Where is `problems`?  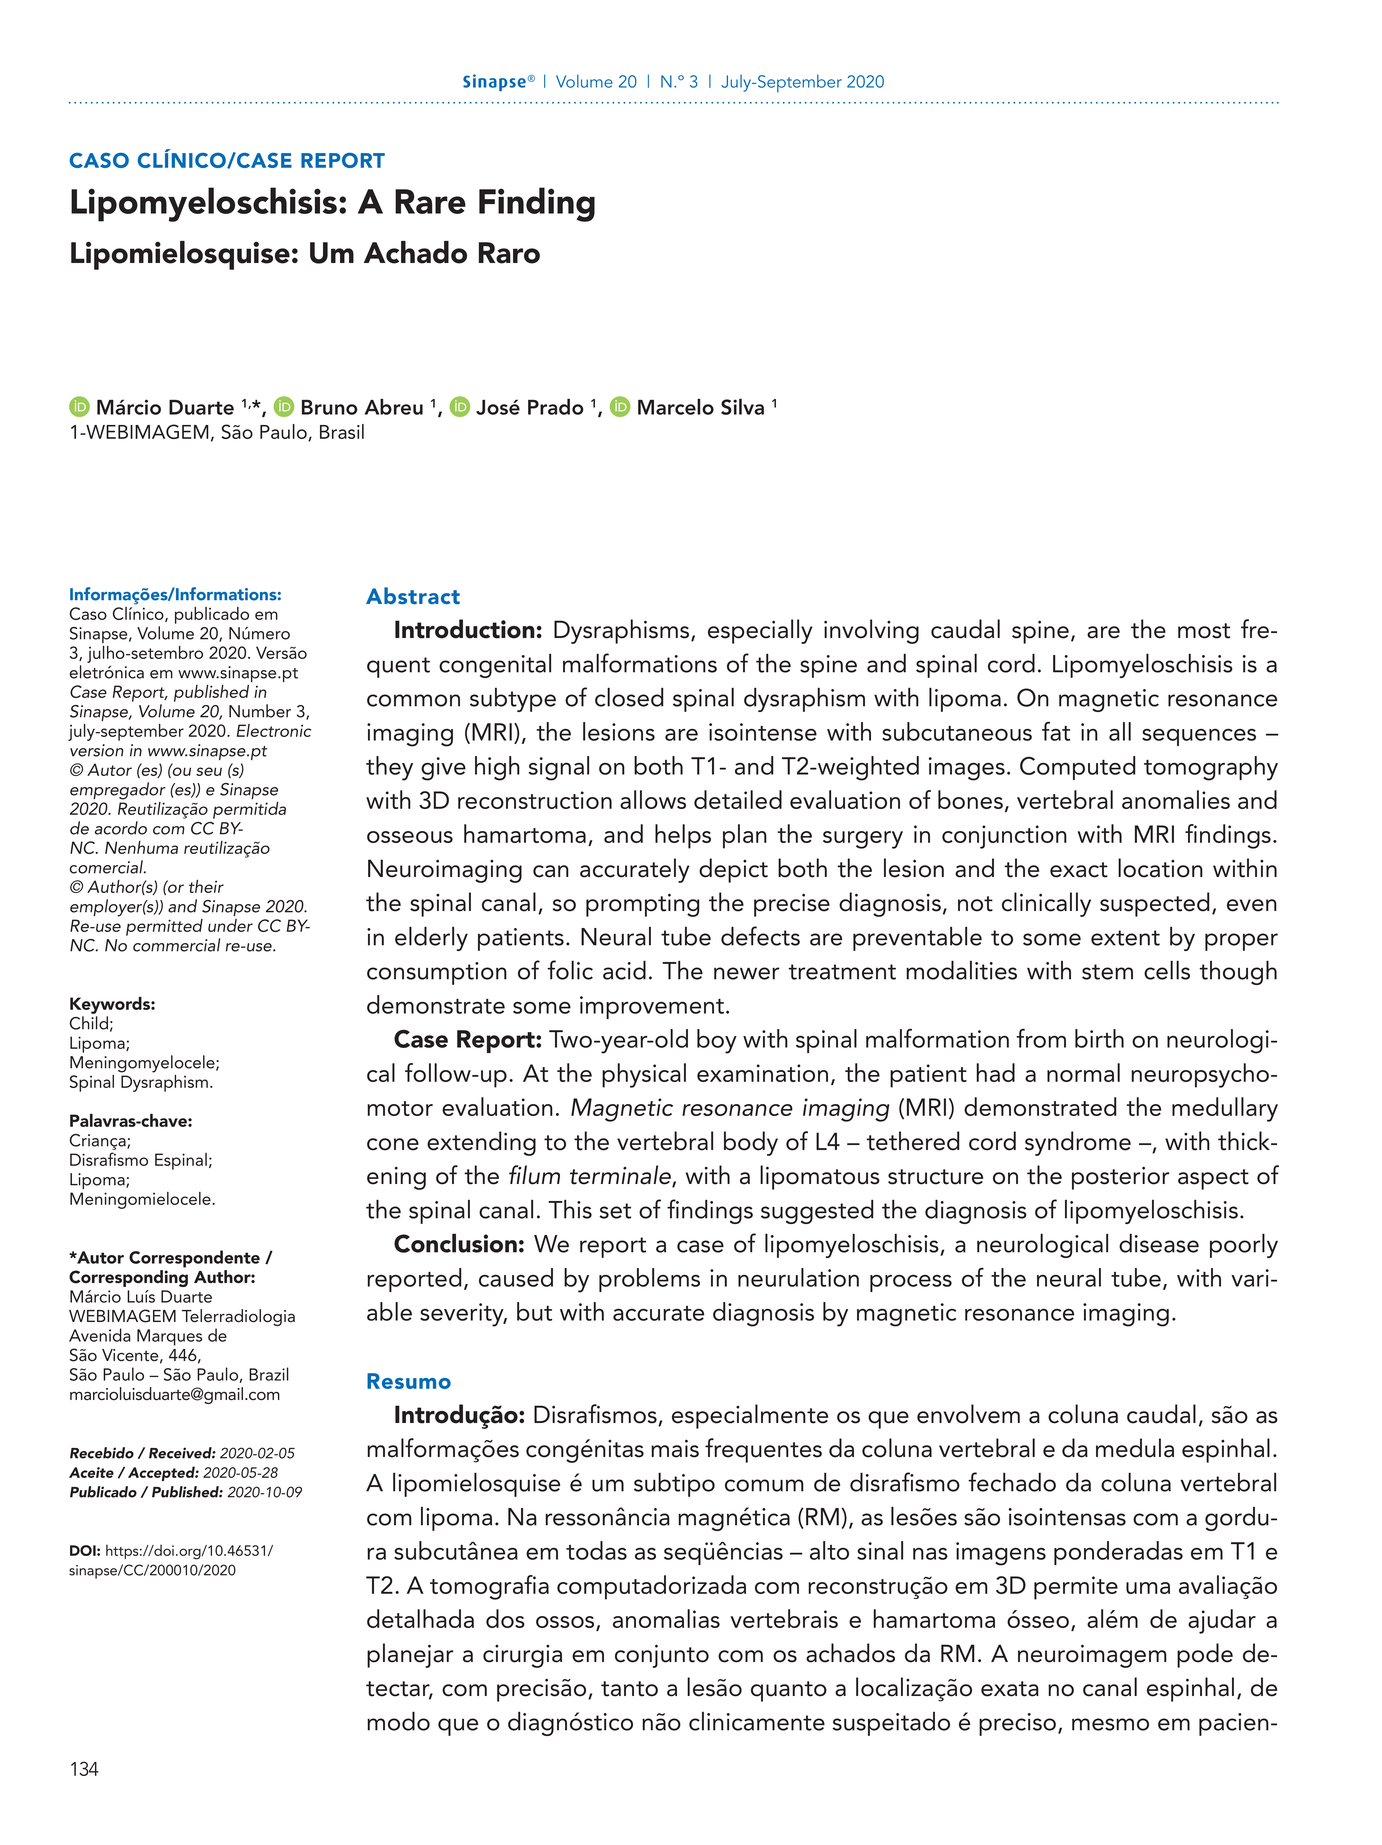 problems is located at coordinates (649, 1280).
